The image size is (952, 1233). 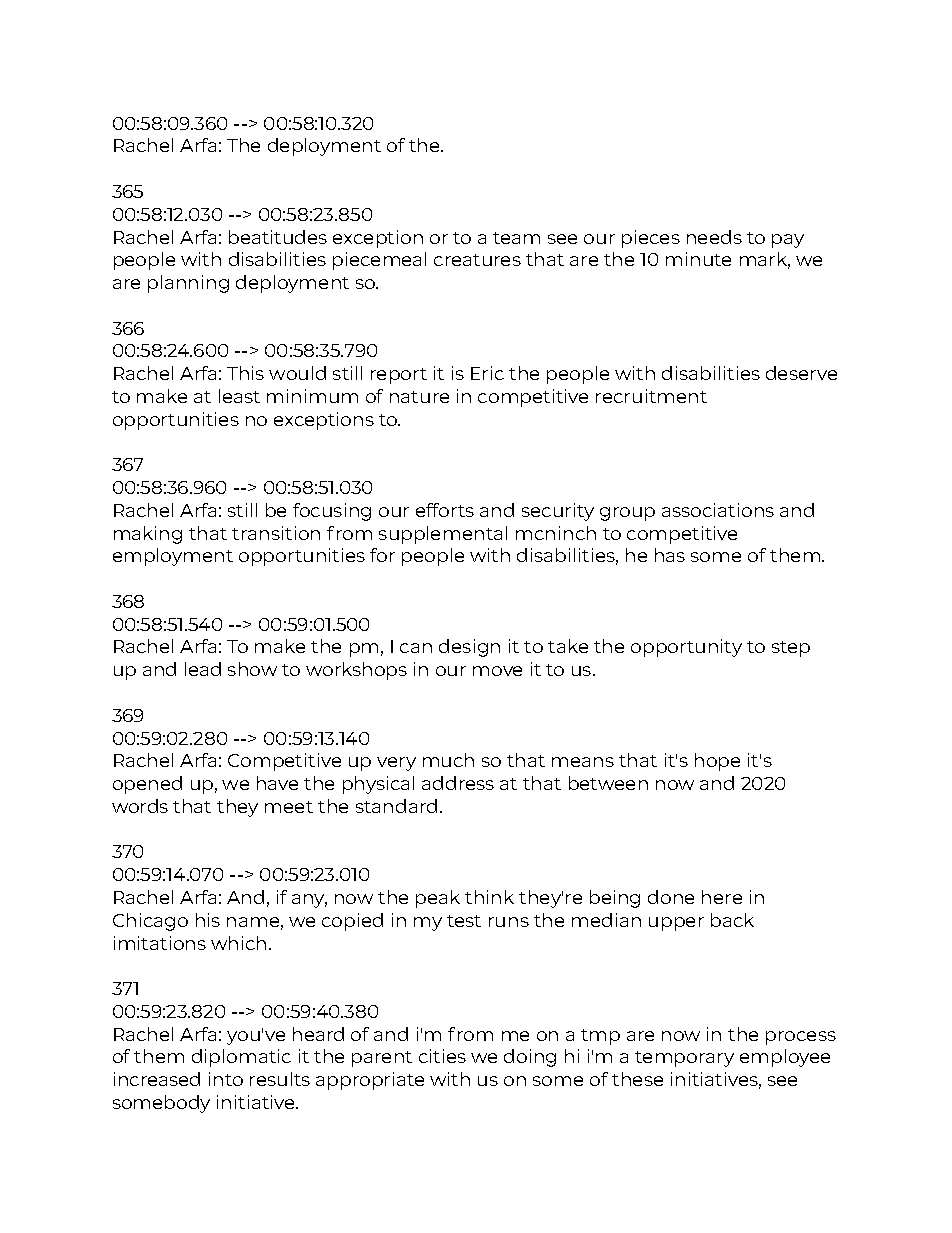 I want to click on planning, so click(x=188, y=284).
